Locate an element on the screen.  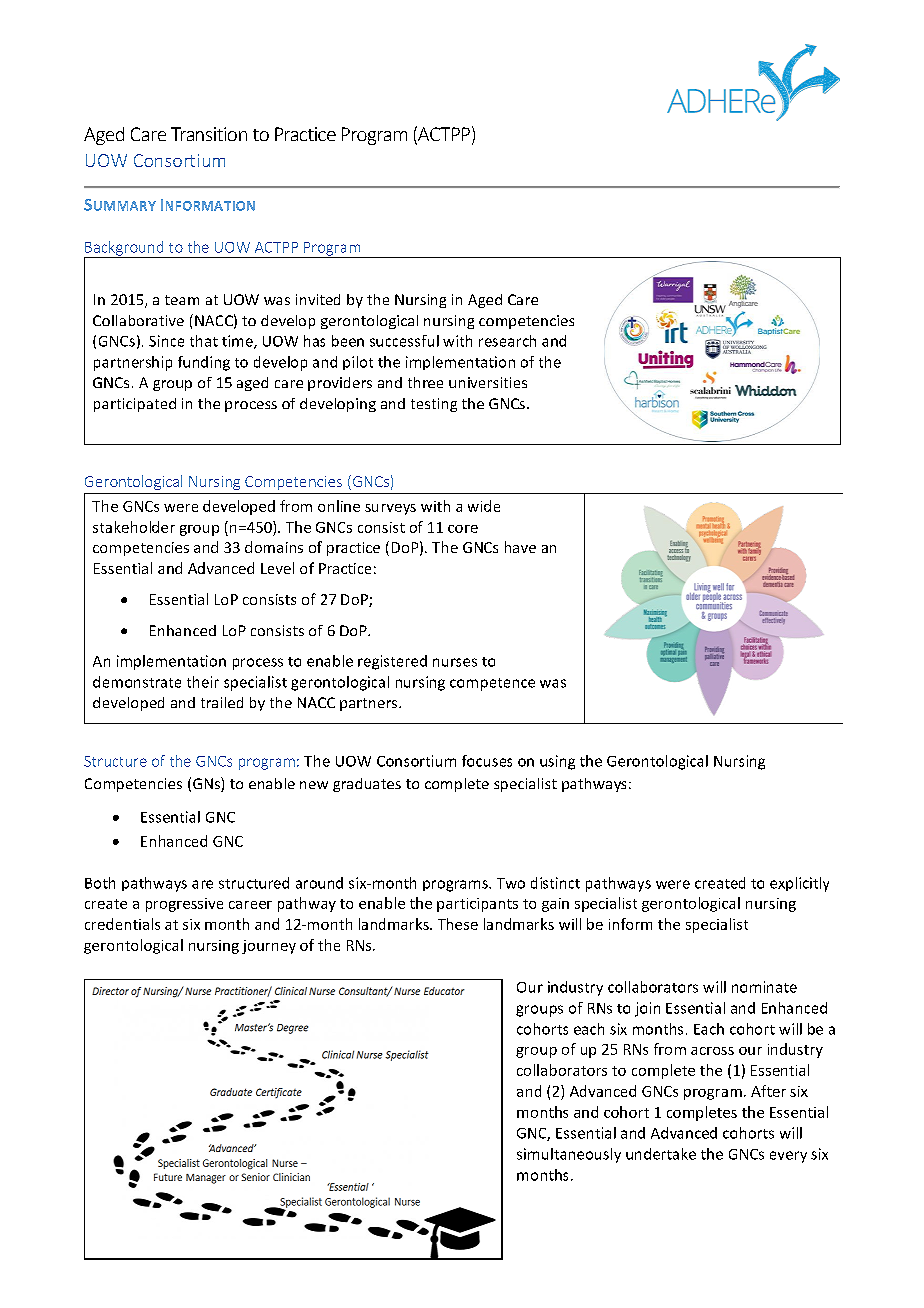
invited is located at coordinates (318, 299).
